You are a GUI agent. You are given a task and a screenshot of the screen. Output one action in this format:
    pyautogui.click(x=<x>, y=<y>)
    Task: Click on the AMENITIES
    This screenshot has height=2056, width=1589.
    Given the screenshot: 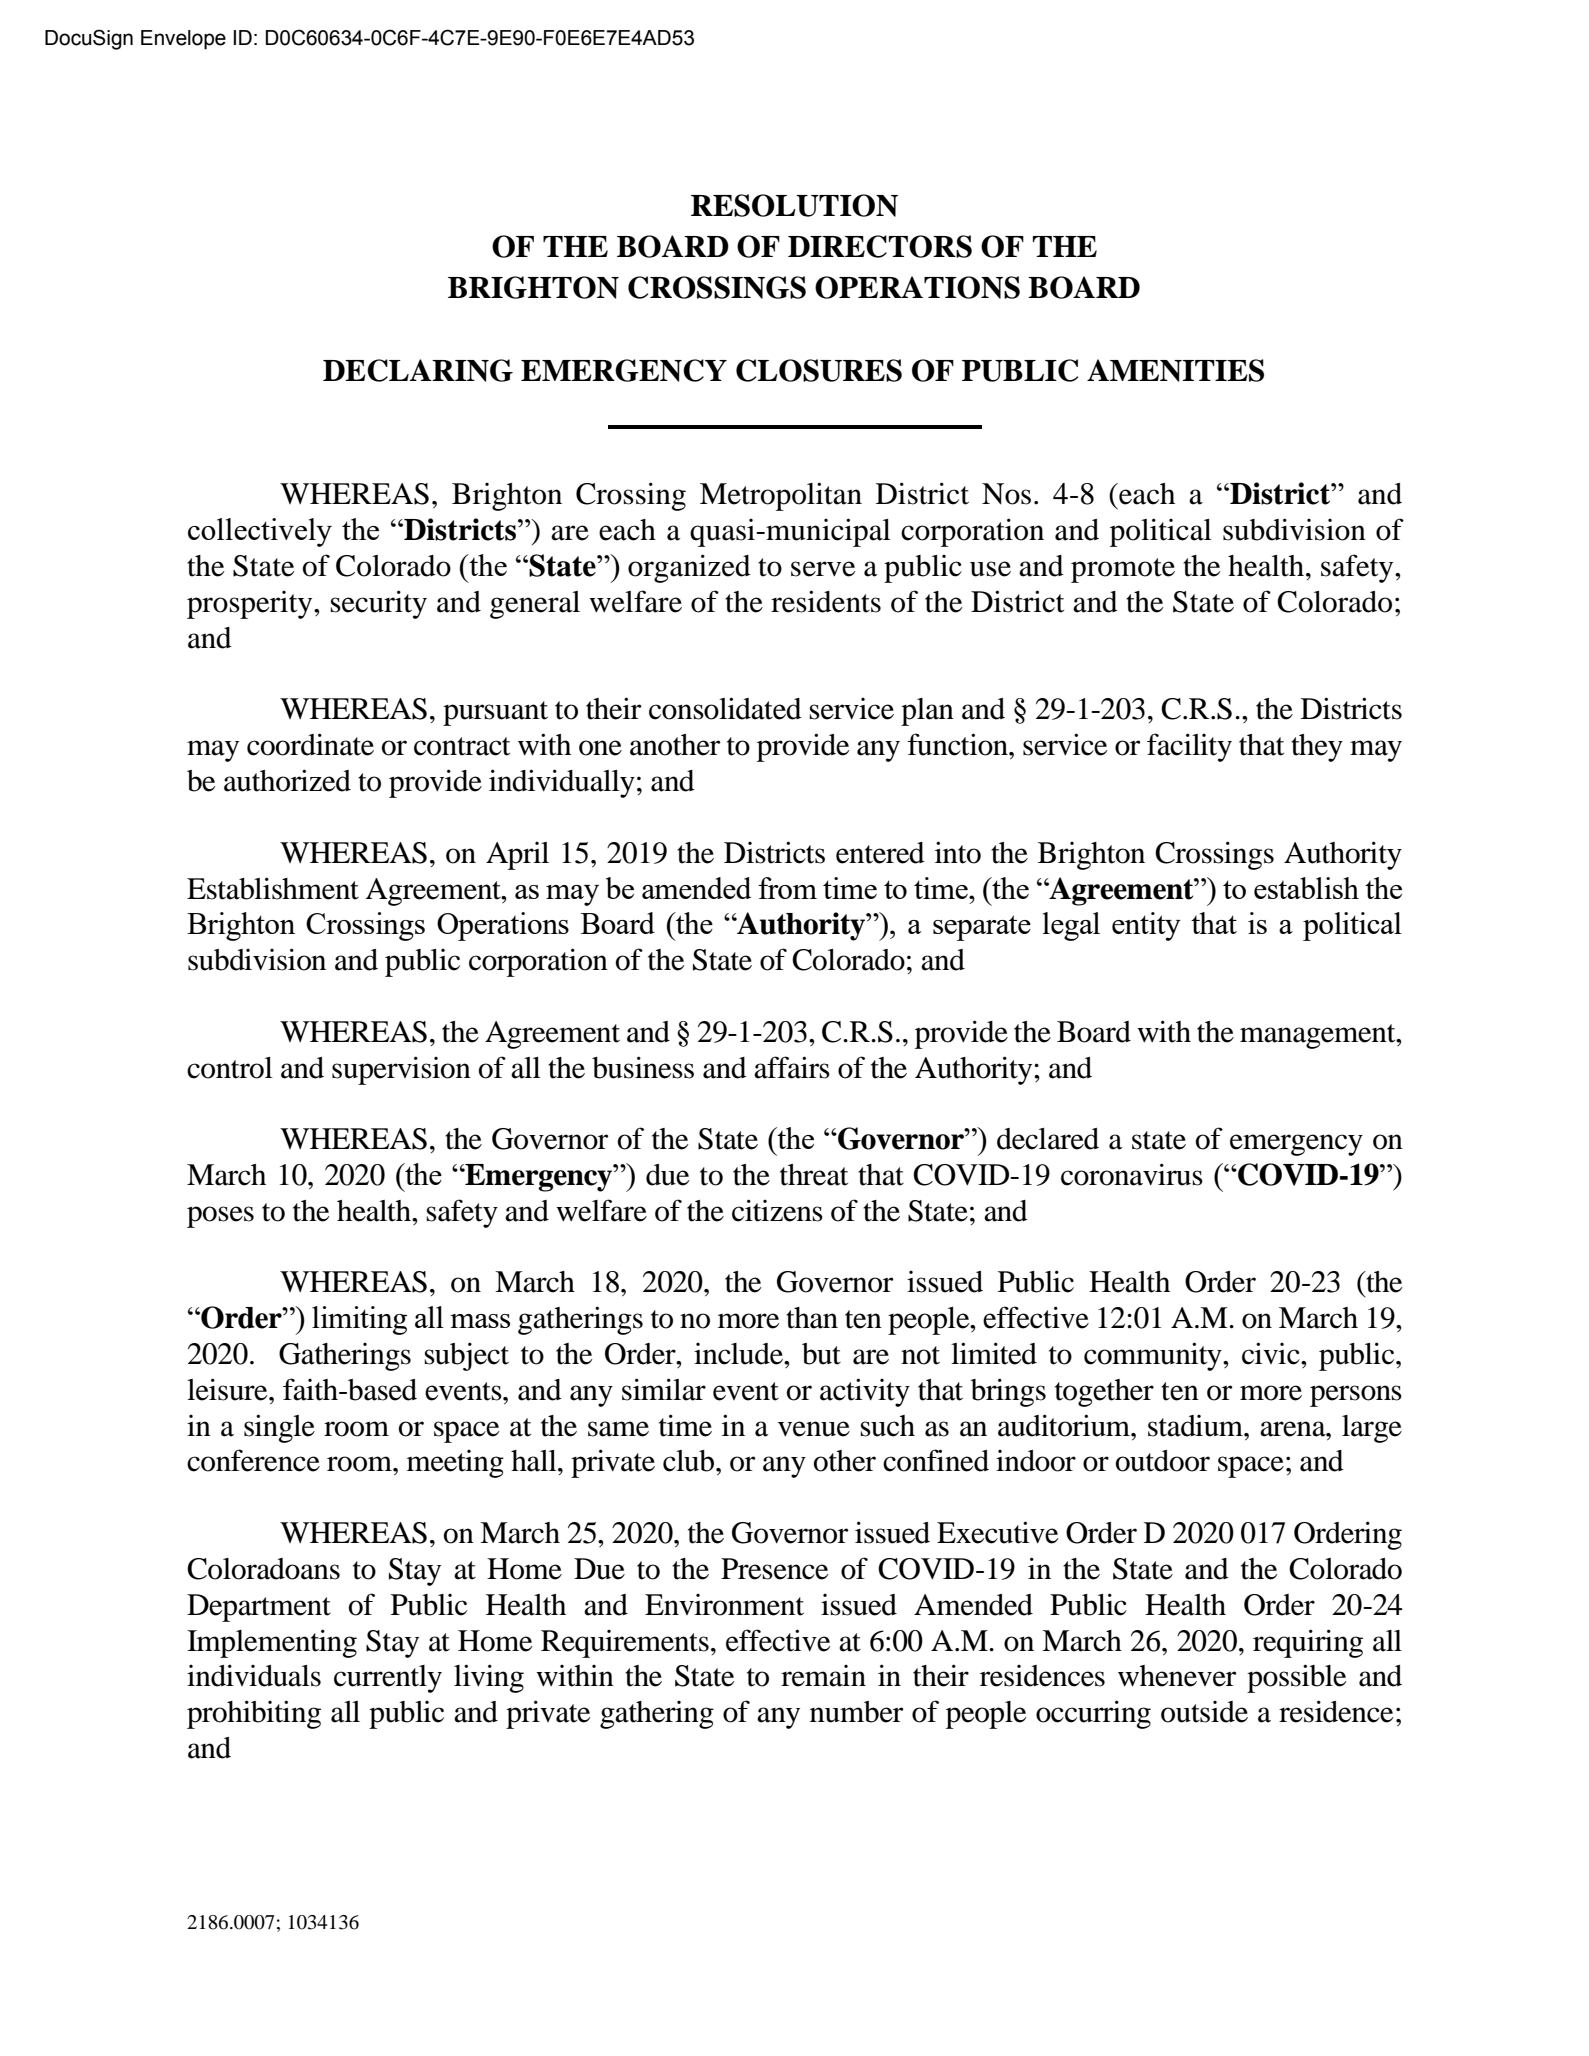 What is the action you would take?
    pyautogui.click(x=1175, y=370)
